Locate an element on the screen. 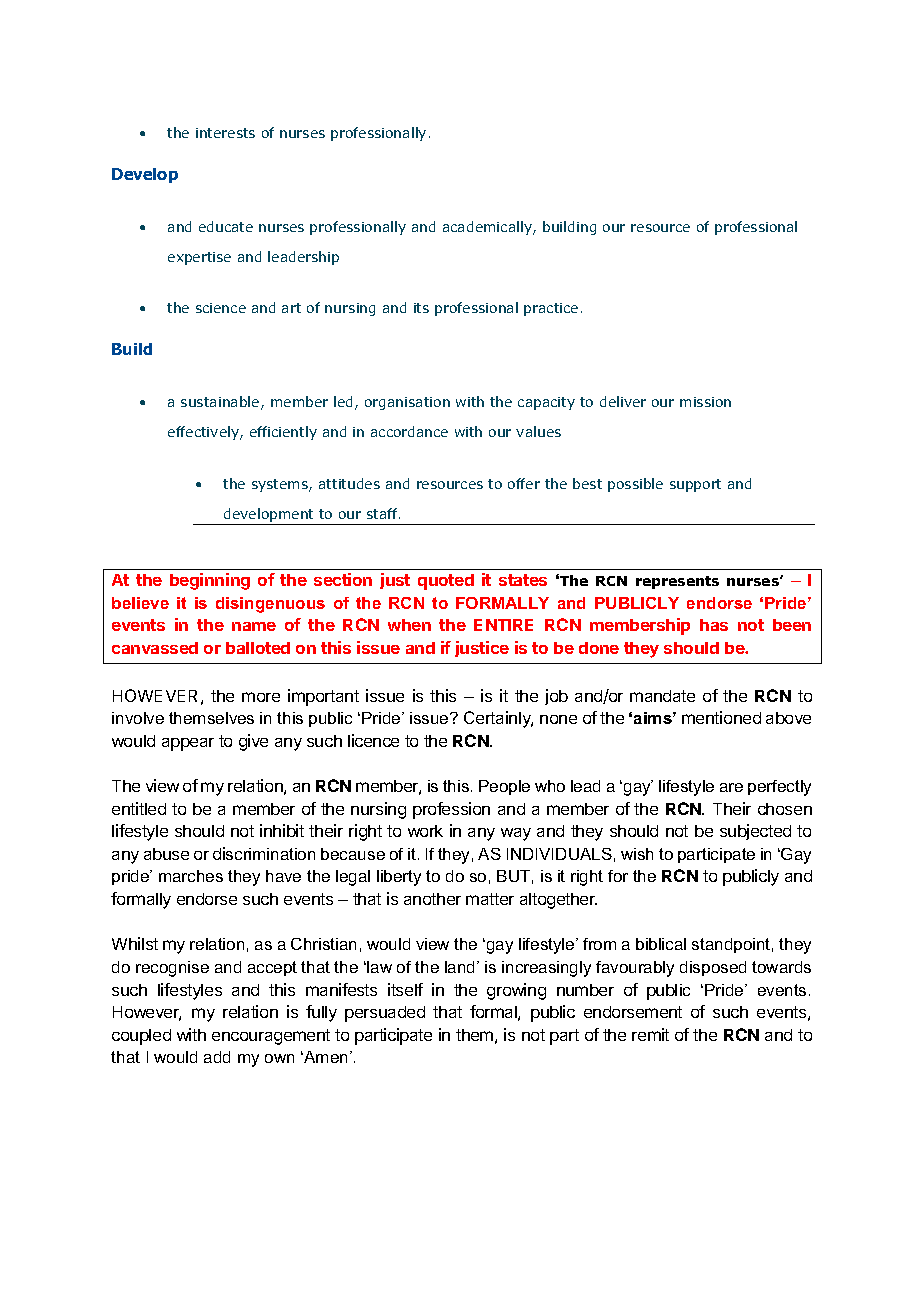 This screenshot has width=924, height=1308. beginning is located at coordinates (210, 581).
